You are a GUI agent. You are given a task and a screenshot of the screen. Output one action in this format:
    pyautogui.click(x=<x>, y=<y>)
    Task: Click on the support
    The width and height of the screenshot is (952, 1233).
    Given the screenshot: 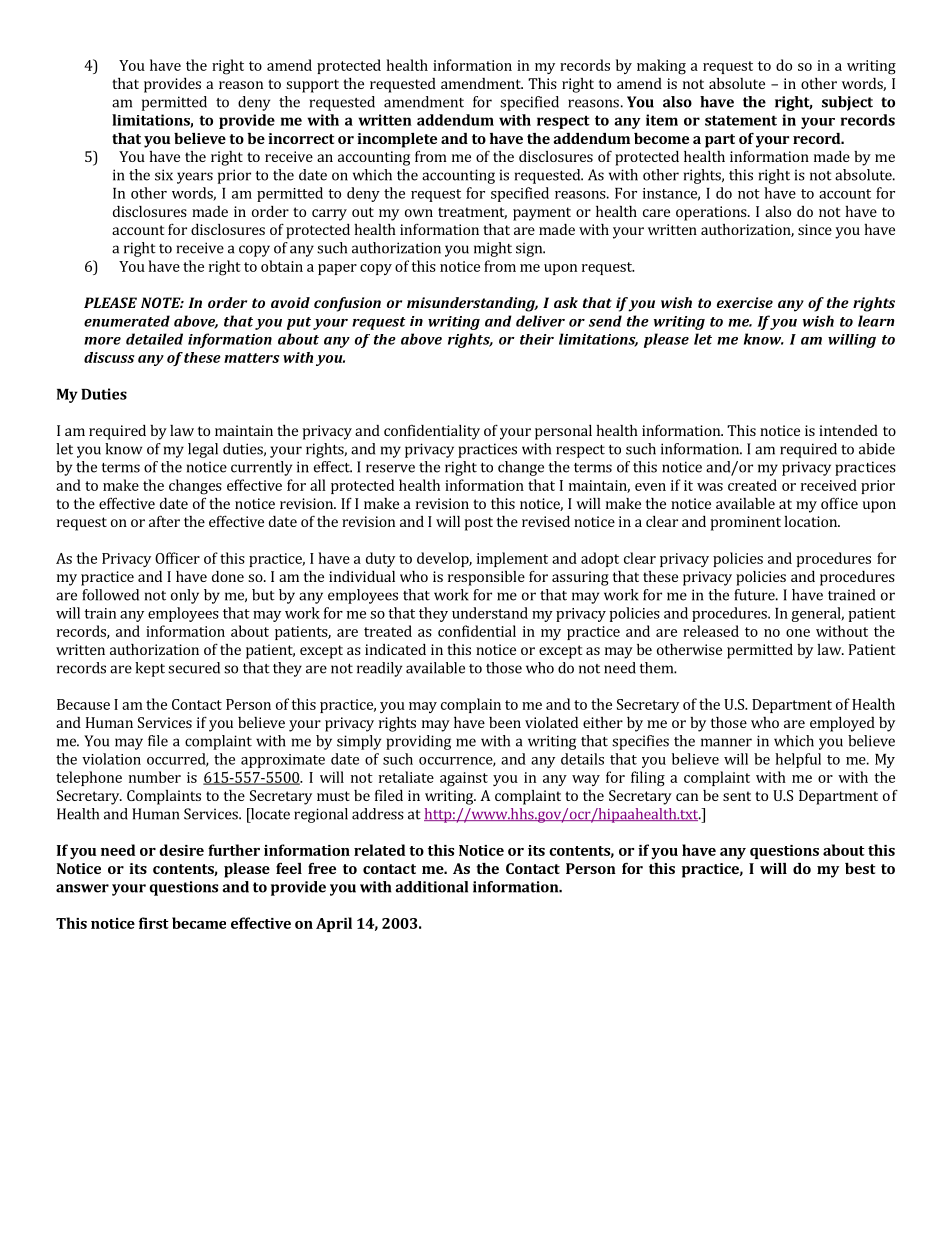 What is the action you would take?
    pyautogui.click(x=312, y=86)
